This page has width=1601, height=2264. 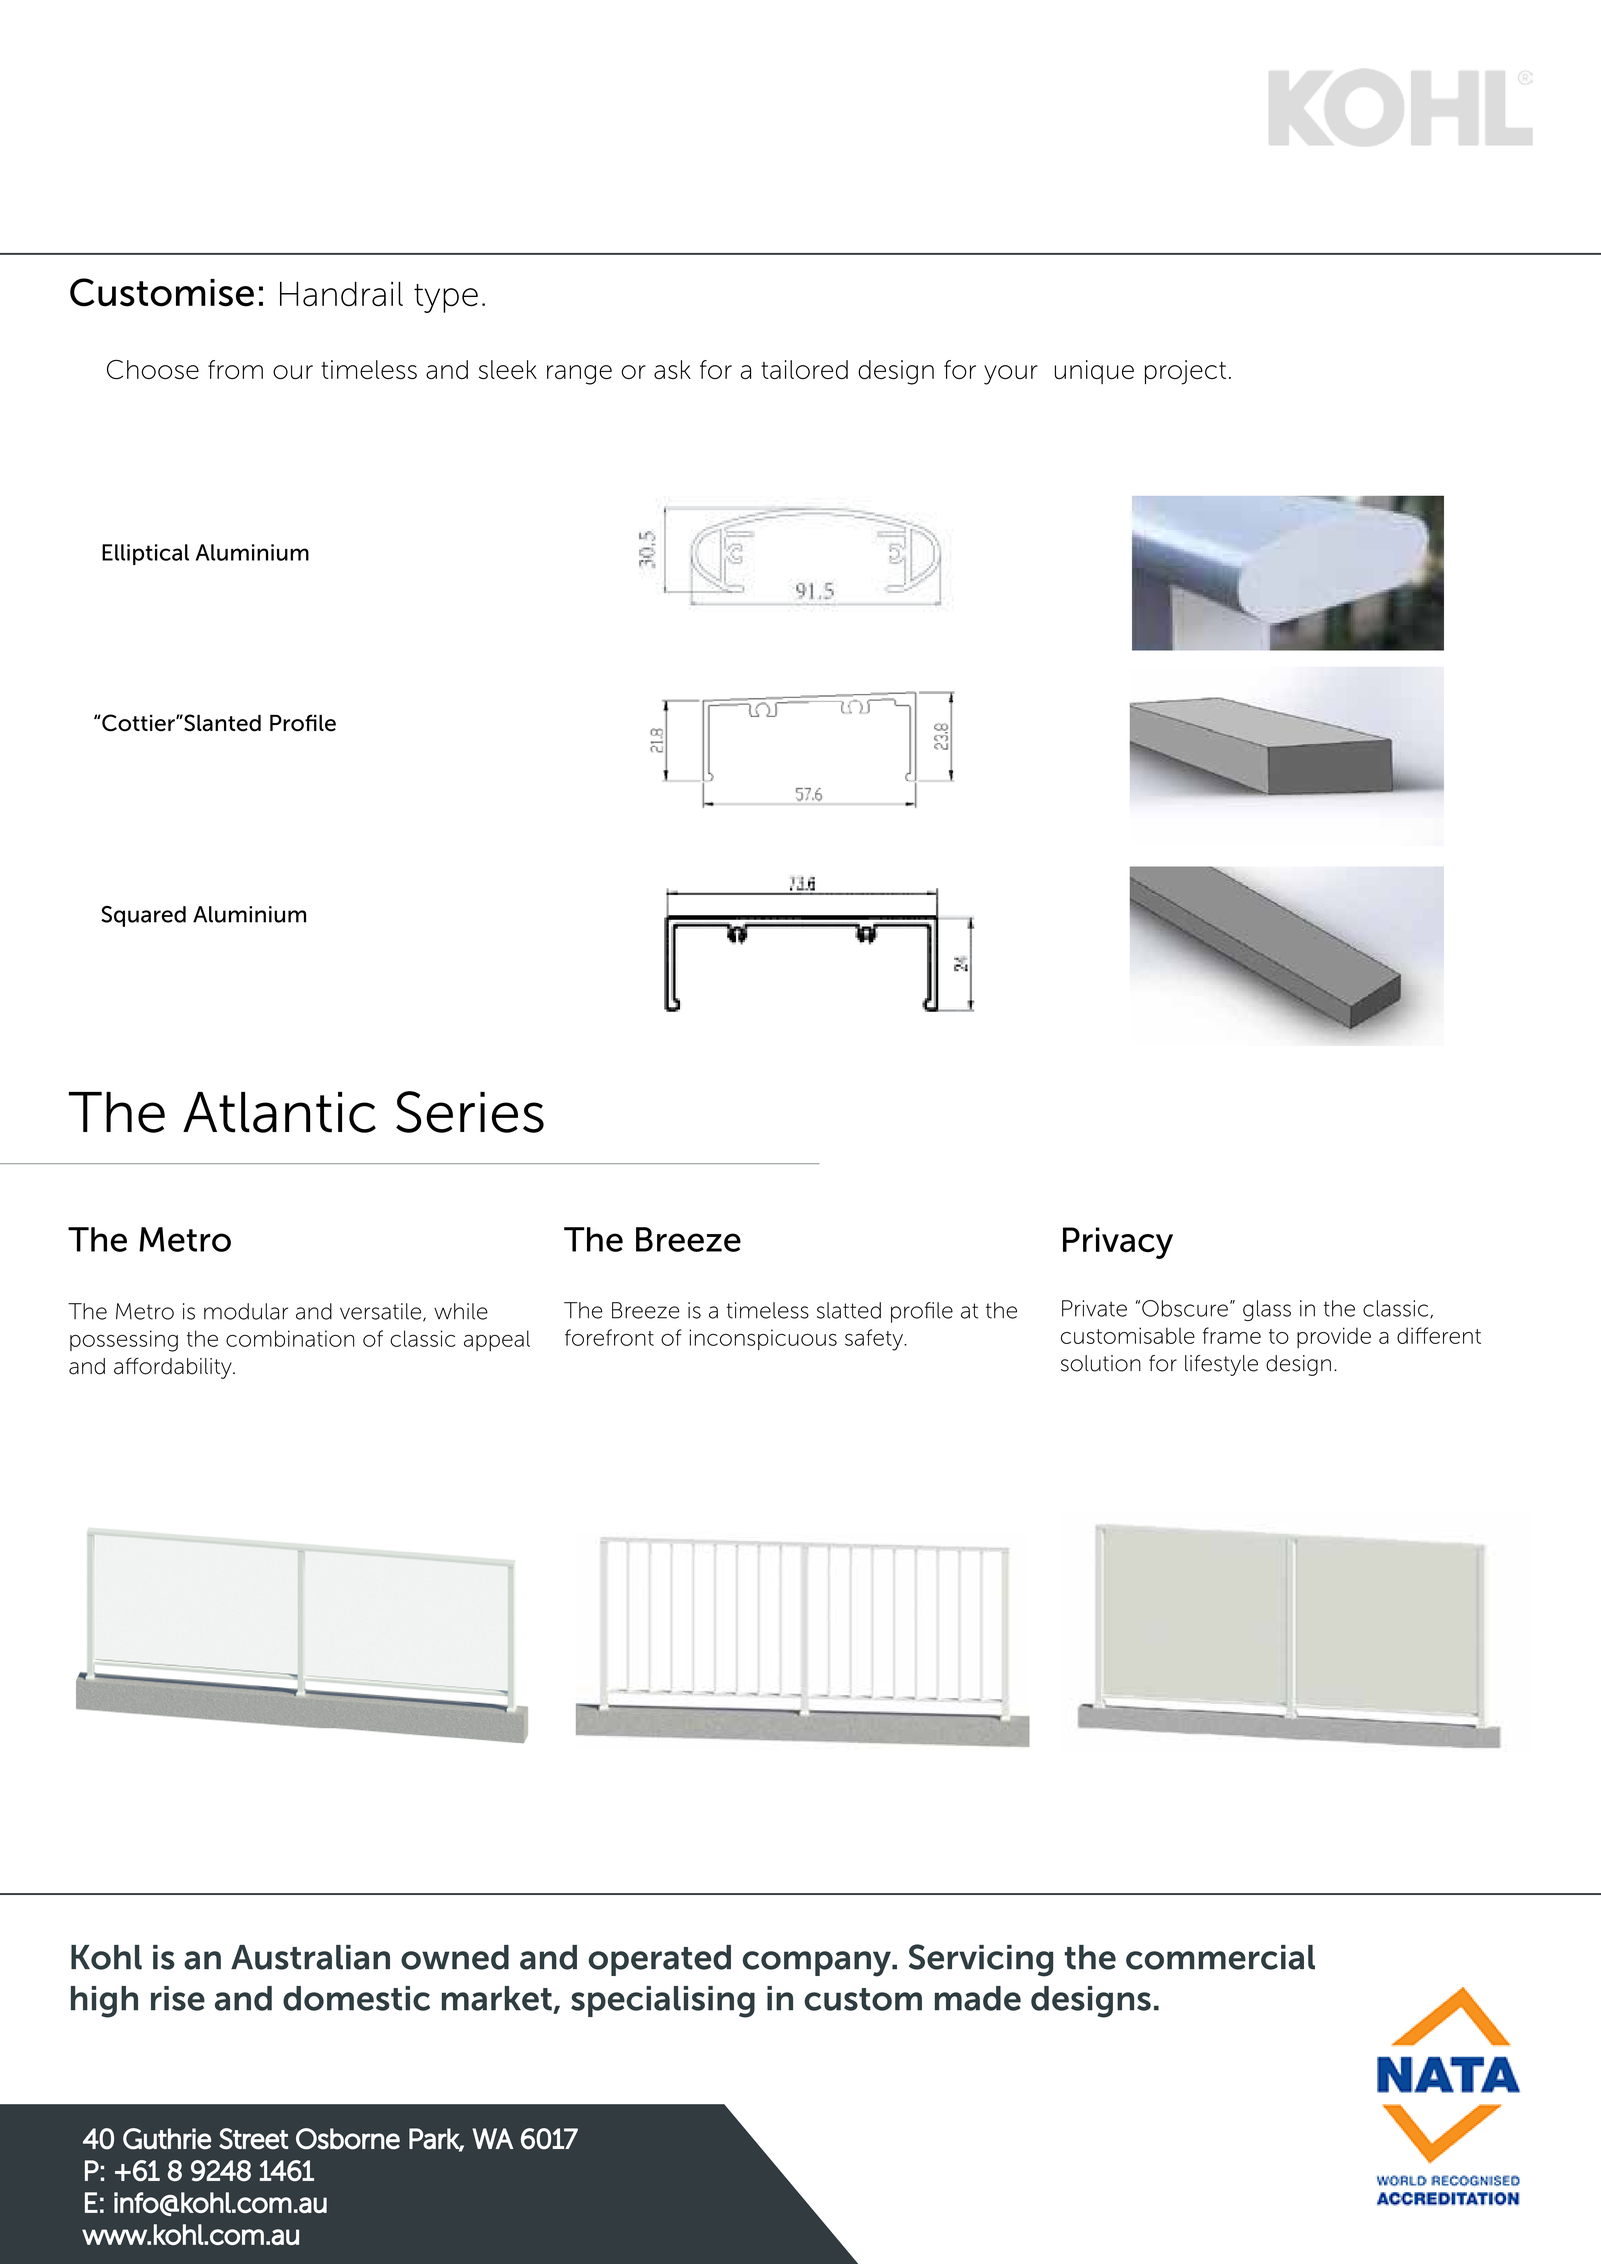 I want to click on tailored, so click(x=804, y=370).
